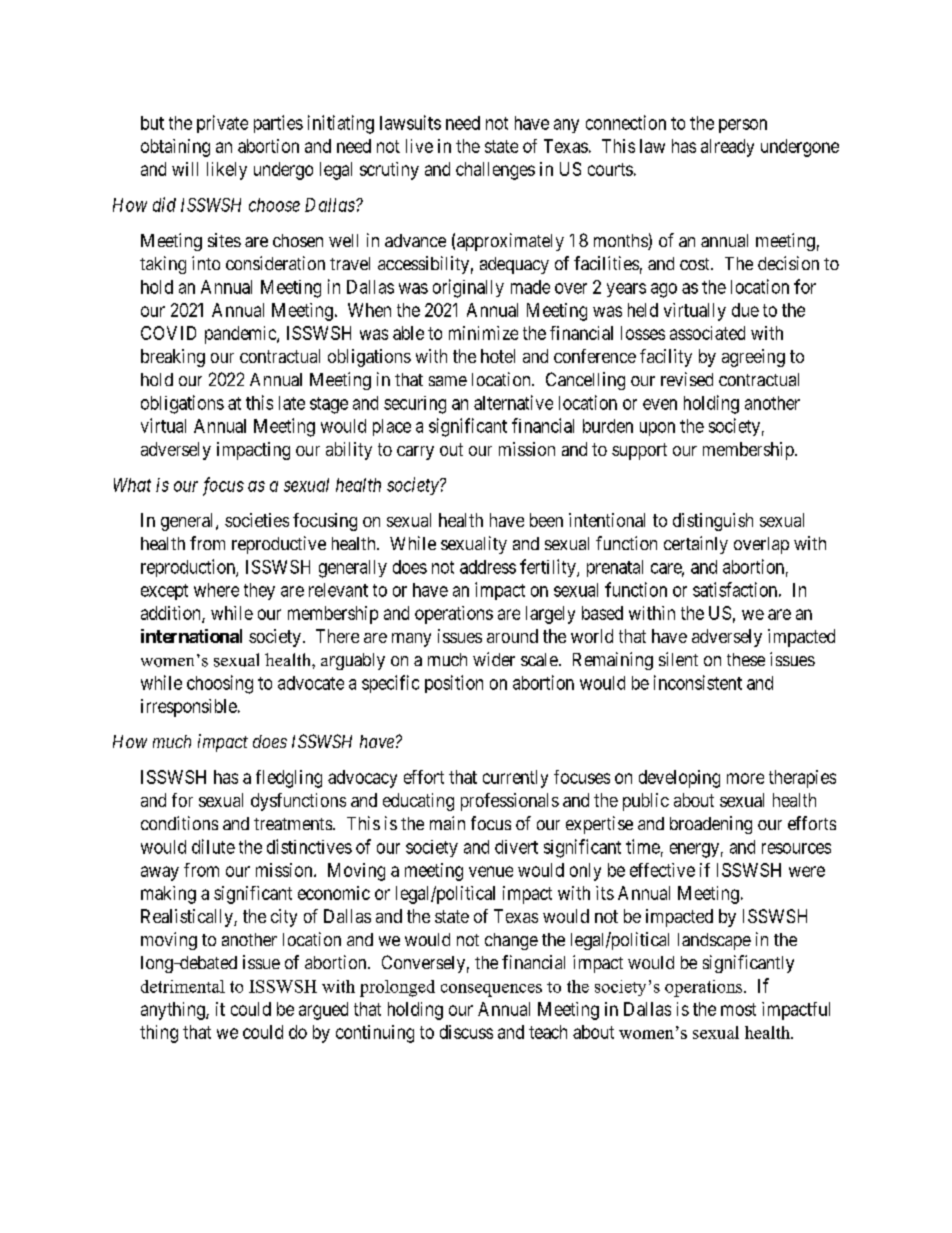 The height and width of the page is (1233, 952). Describe the element at coordinates (696, 545) in the page. I see `certainly` at that location.
